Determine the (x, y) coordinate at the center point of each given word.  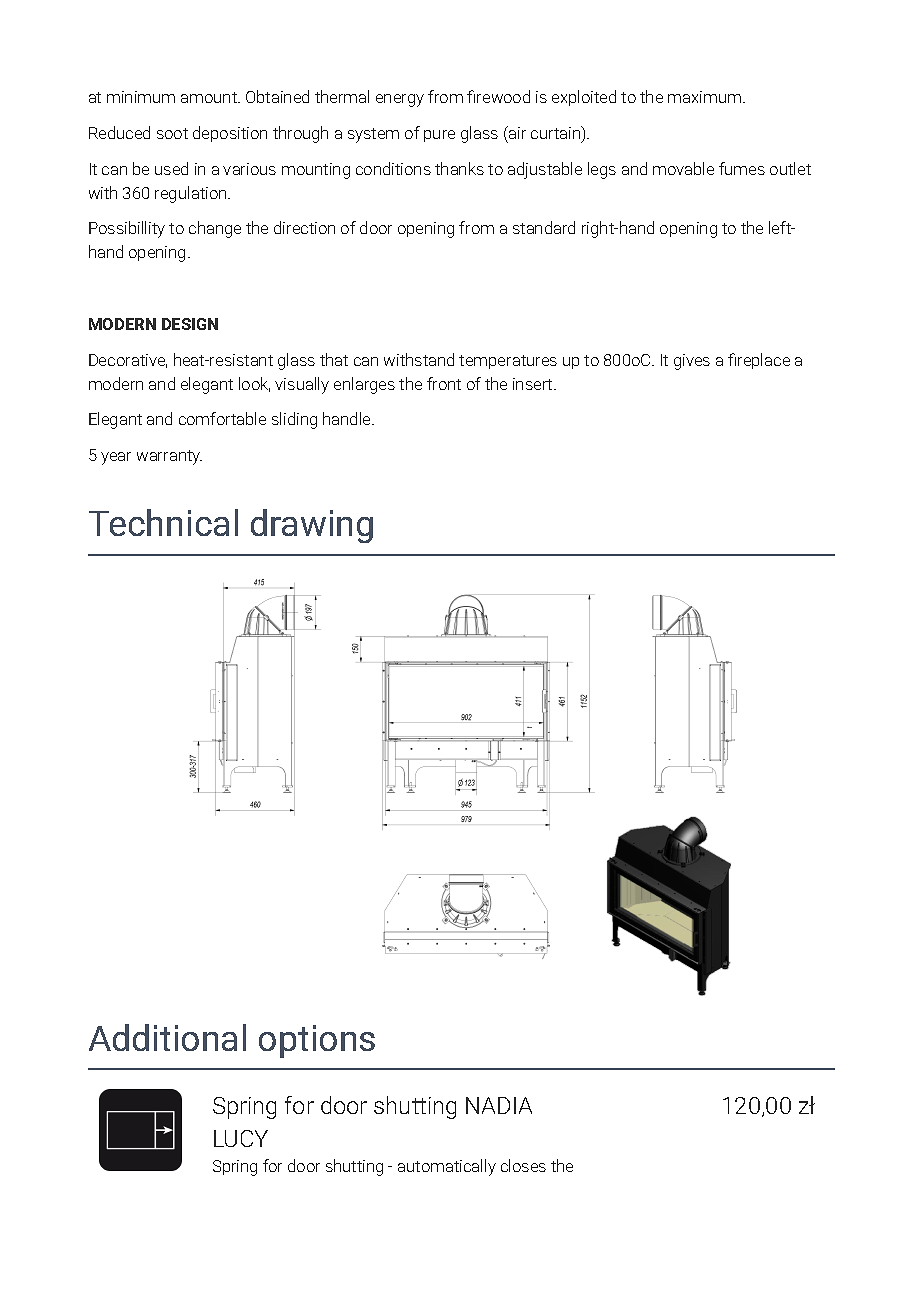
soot (172, 133)
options (317, 1041)
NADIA (499, 1105)
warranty (169, 457)
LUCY (241, 1138)
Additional (167, 1037)
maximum (704, 97)
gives (692, 362)
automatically (447, 1167)
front (444, 383)
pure (439, 136)
